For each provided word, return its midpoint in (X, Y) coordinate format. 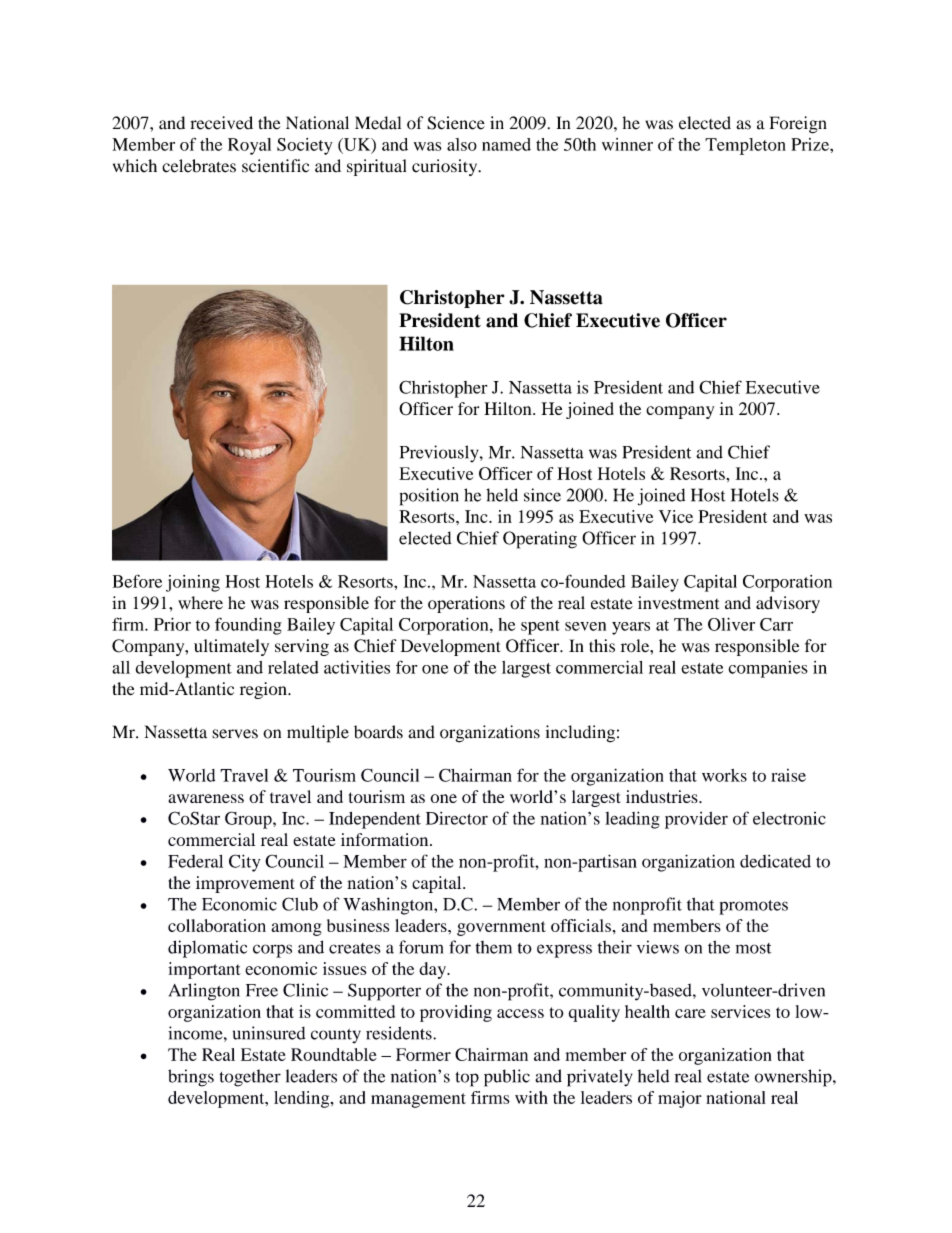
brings (191, 1078)
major (680, 1099)
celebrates (199, 166)
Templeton (745, 146)
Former (423, 1054)
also (462, 144)
